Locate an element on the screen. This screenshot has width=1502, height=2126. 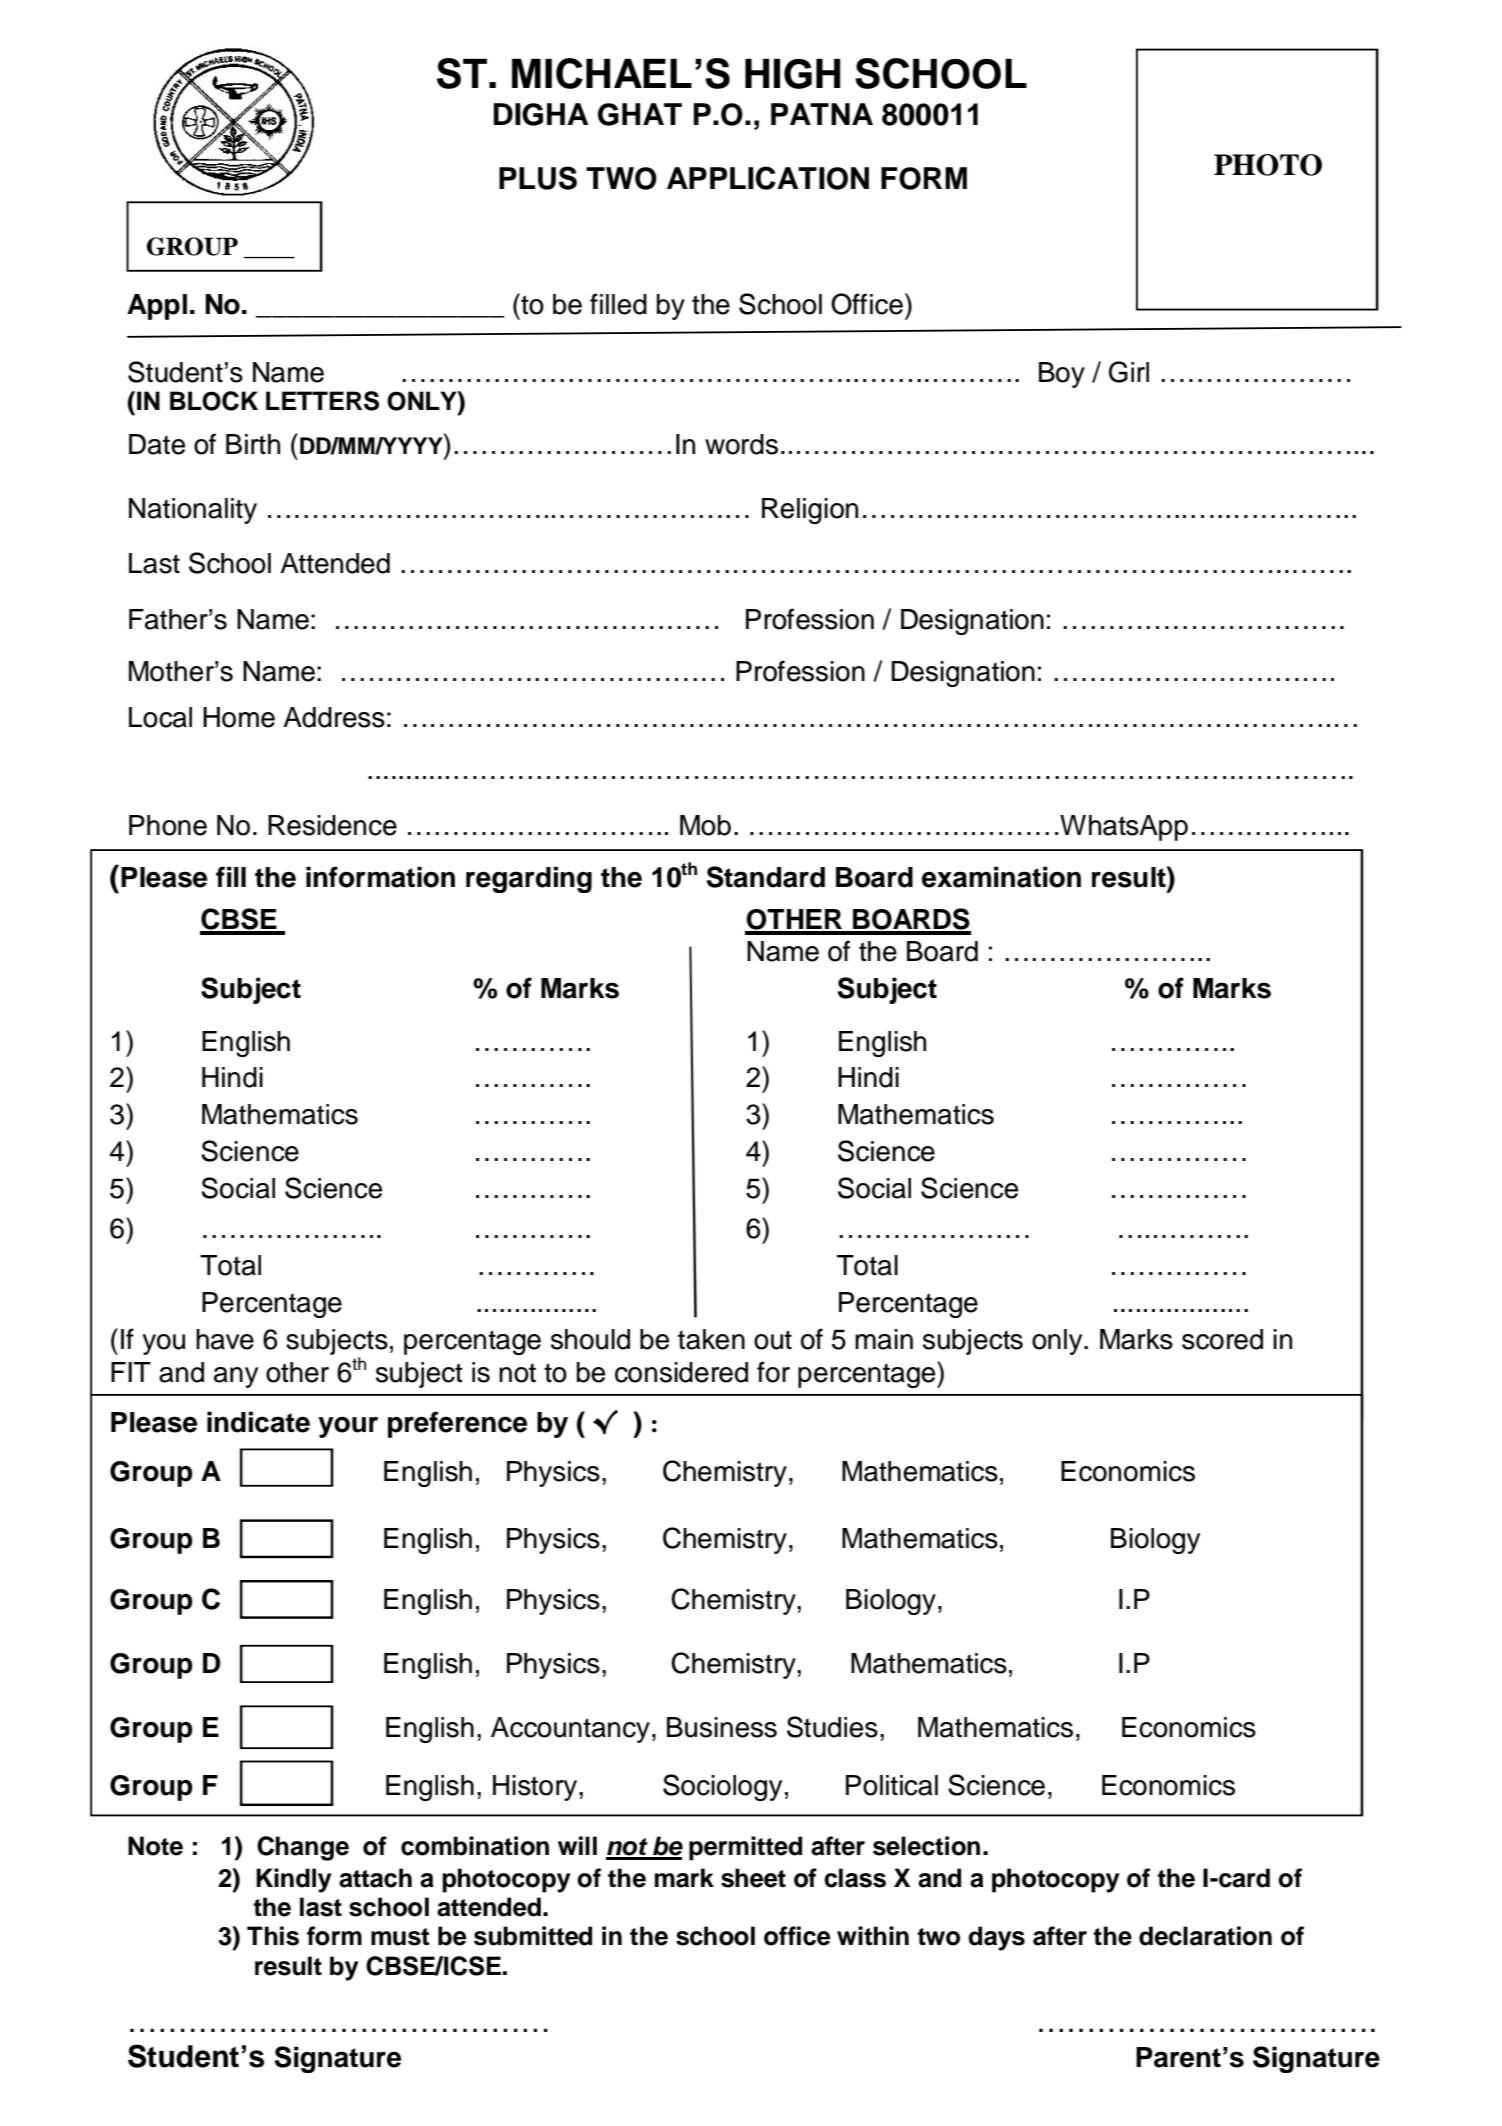
sheet is located at coordinates (753, 1878).
